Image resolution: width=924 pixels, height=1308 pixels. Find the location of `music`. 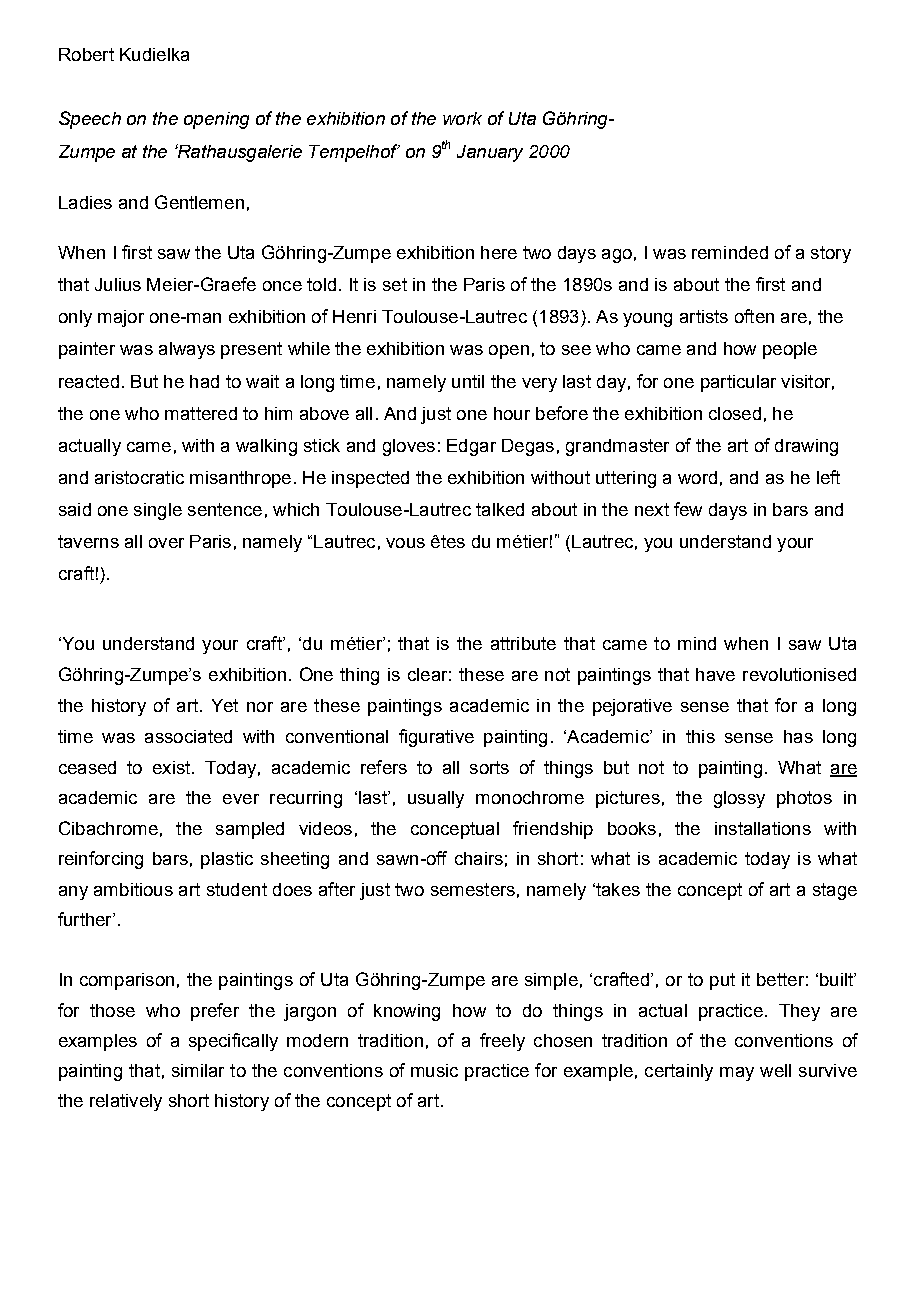

music is located at coordinates (434, 1070).
